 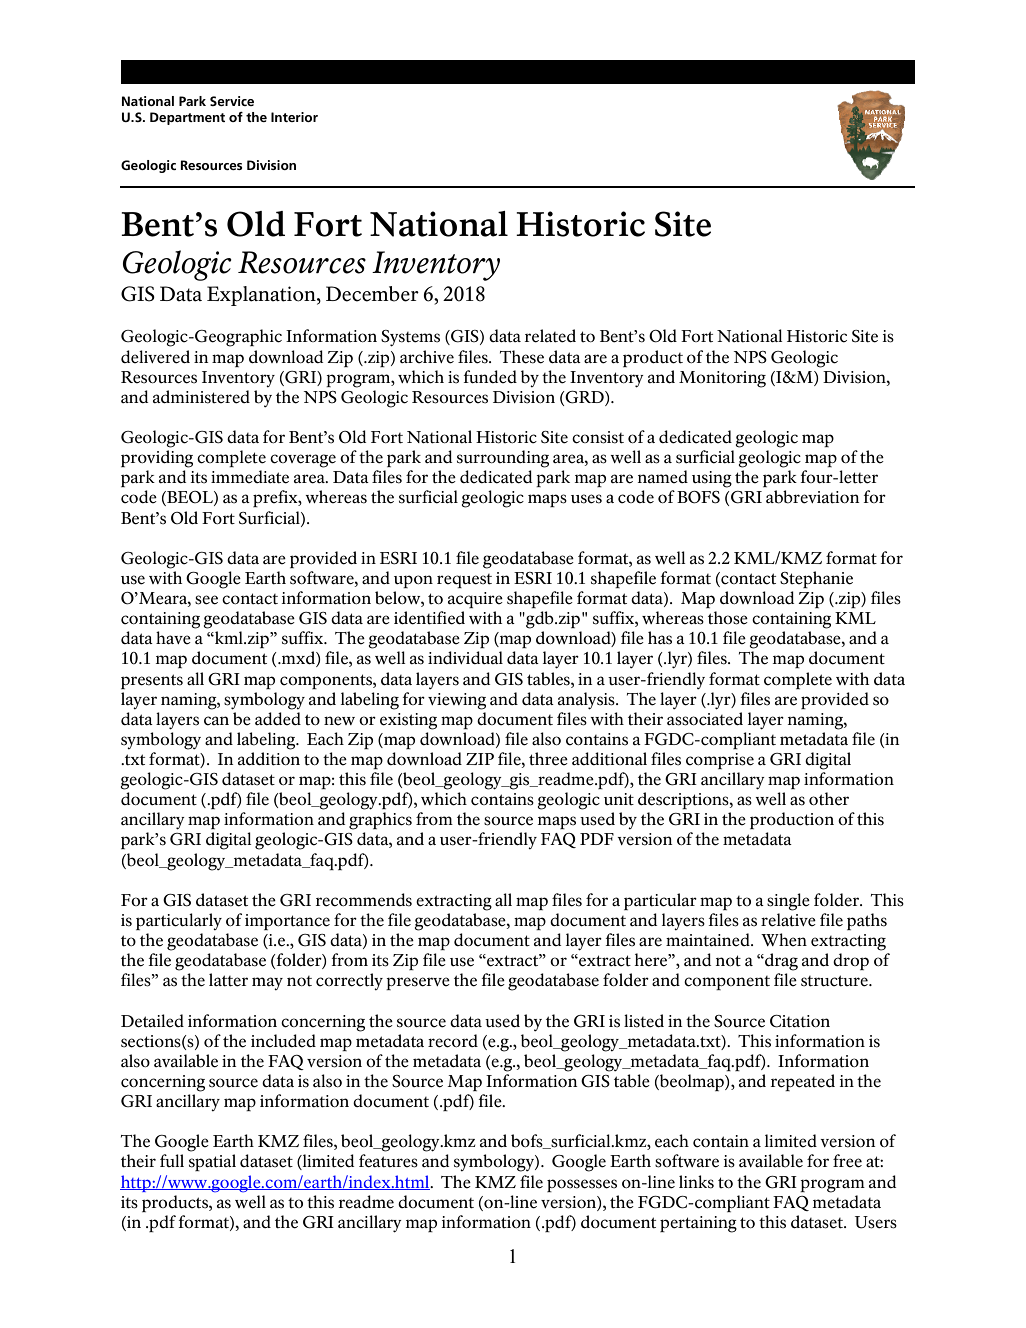 I want to click on Interior, so click(x=294, y=117).
